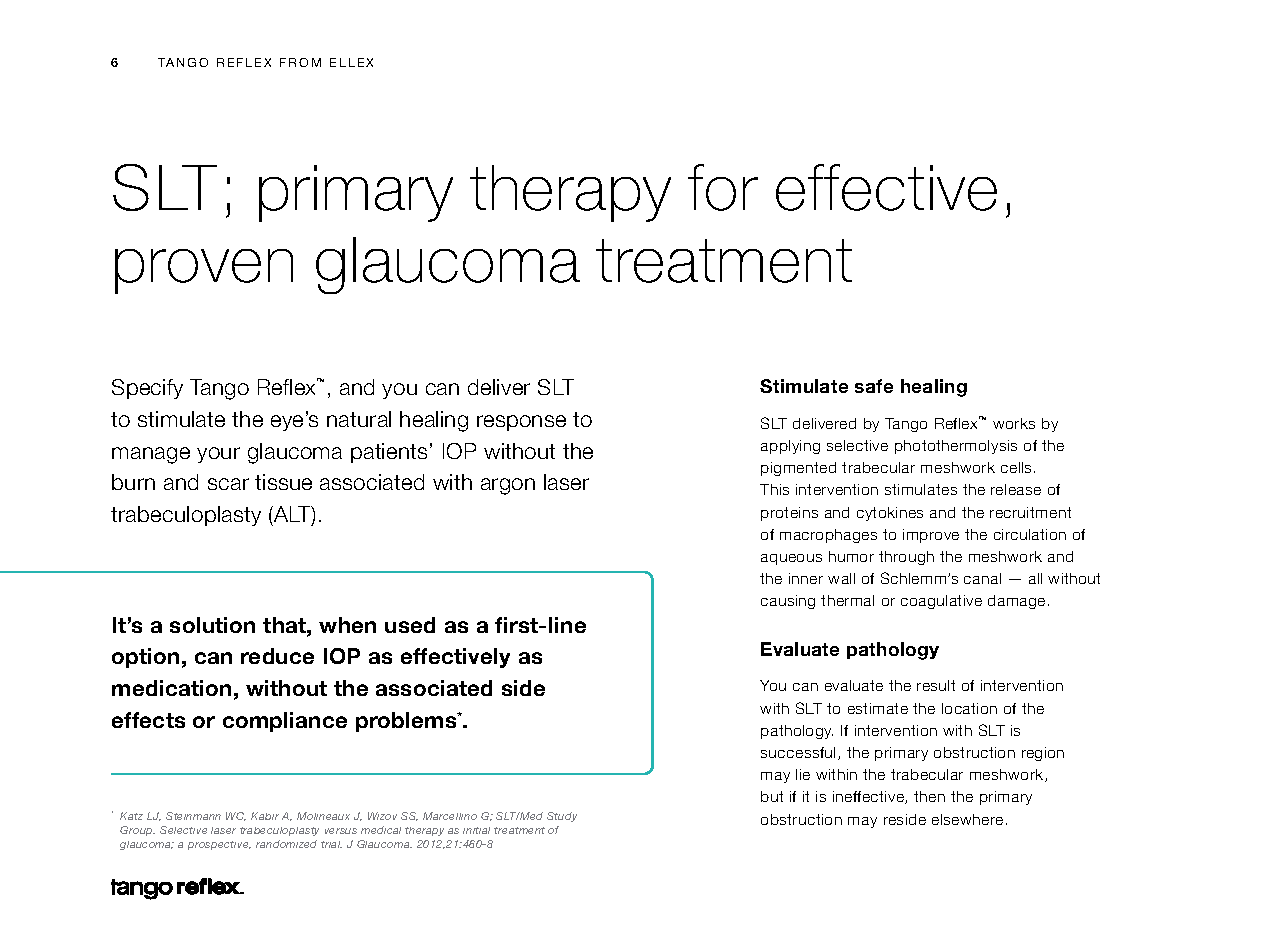 The height and width of the page is (952, 1270). I want to click on for, so click(723, 187).
